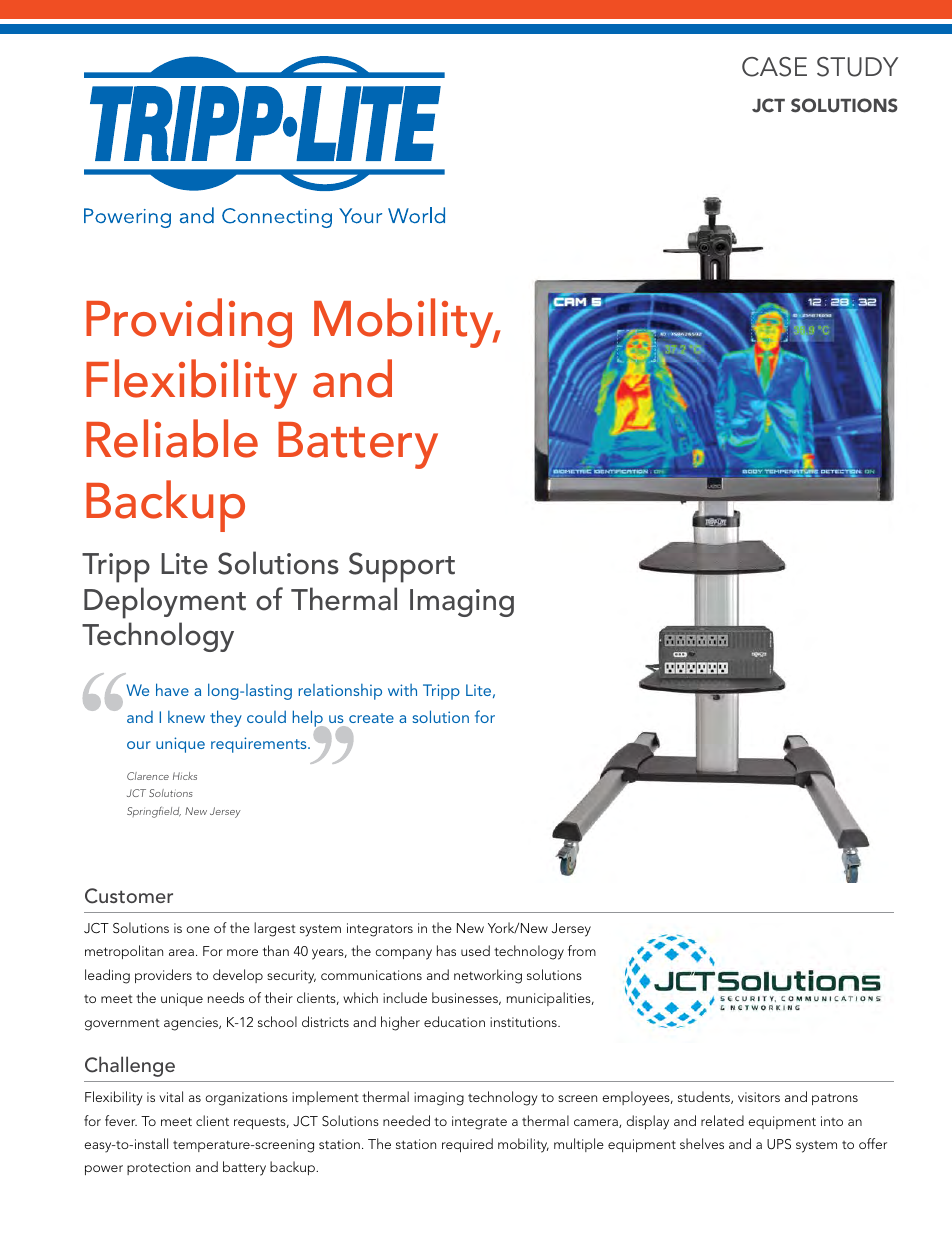 Image resolution: width=952 pixels, height=1233 pixels. I want to click on Deployment, so click(165, 603).
